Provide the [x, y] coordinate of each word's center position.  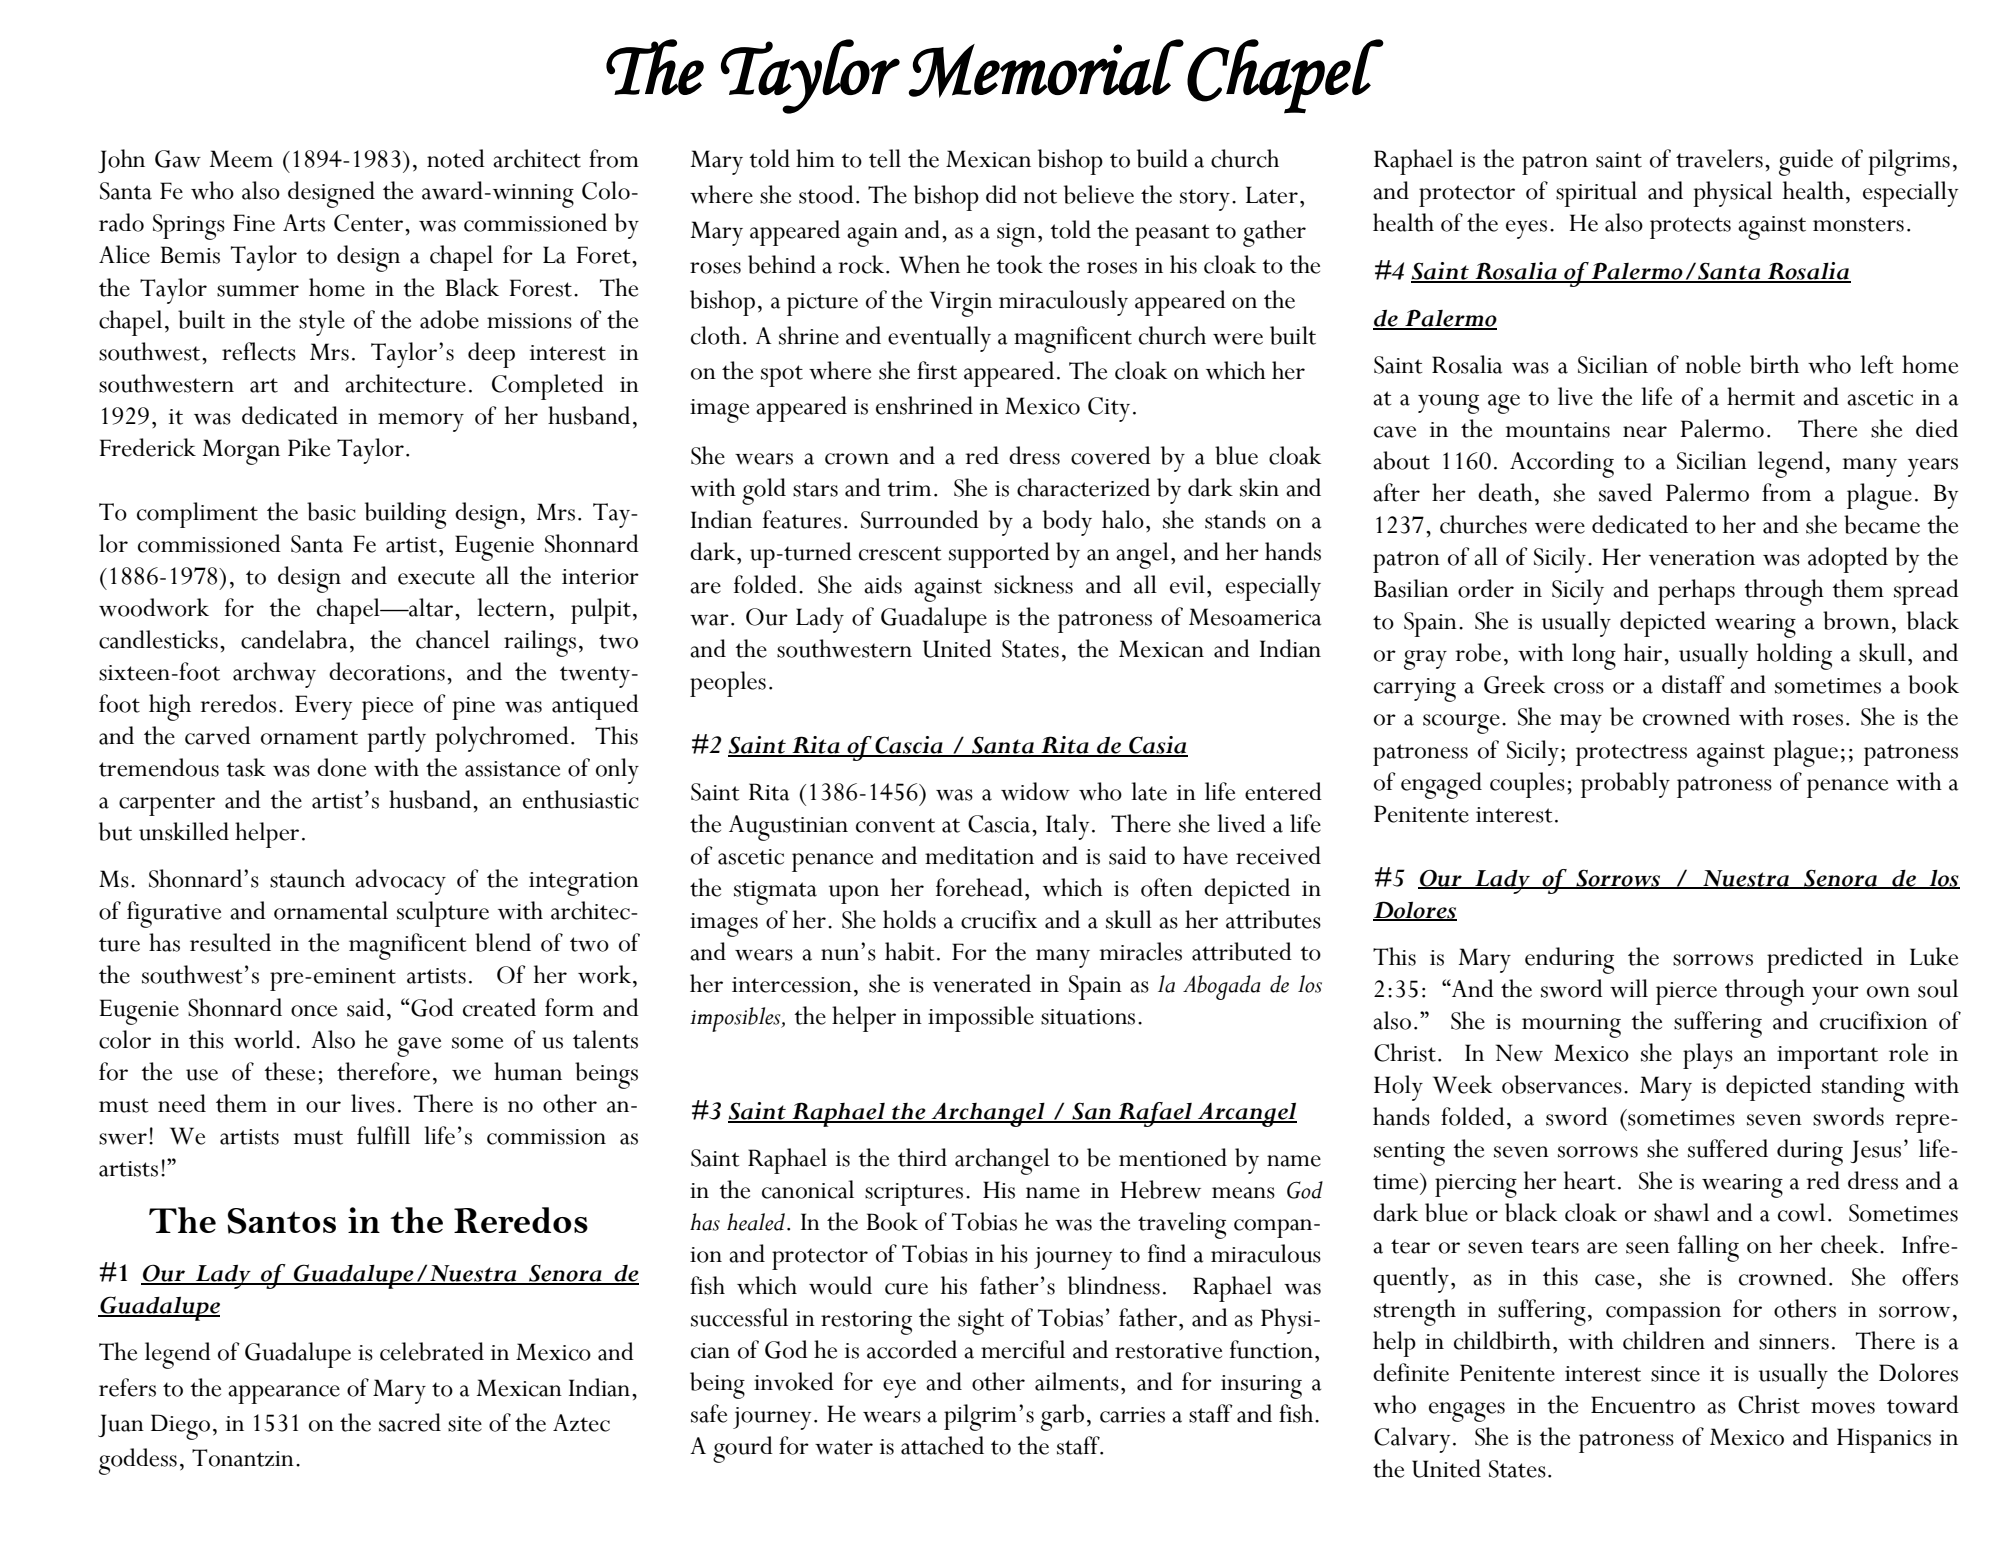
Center [370, 223]
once [314, 1011]
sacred [410, 1422]
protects [1690, 228]
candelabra [294, 639]
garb [1062, 1417]
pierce [1686, 993]
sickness [1033, 584]
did [1001, 194]
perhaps [1696, 592]
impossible [981, 1019]
